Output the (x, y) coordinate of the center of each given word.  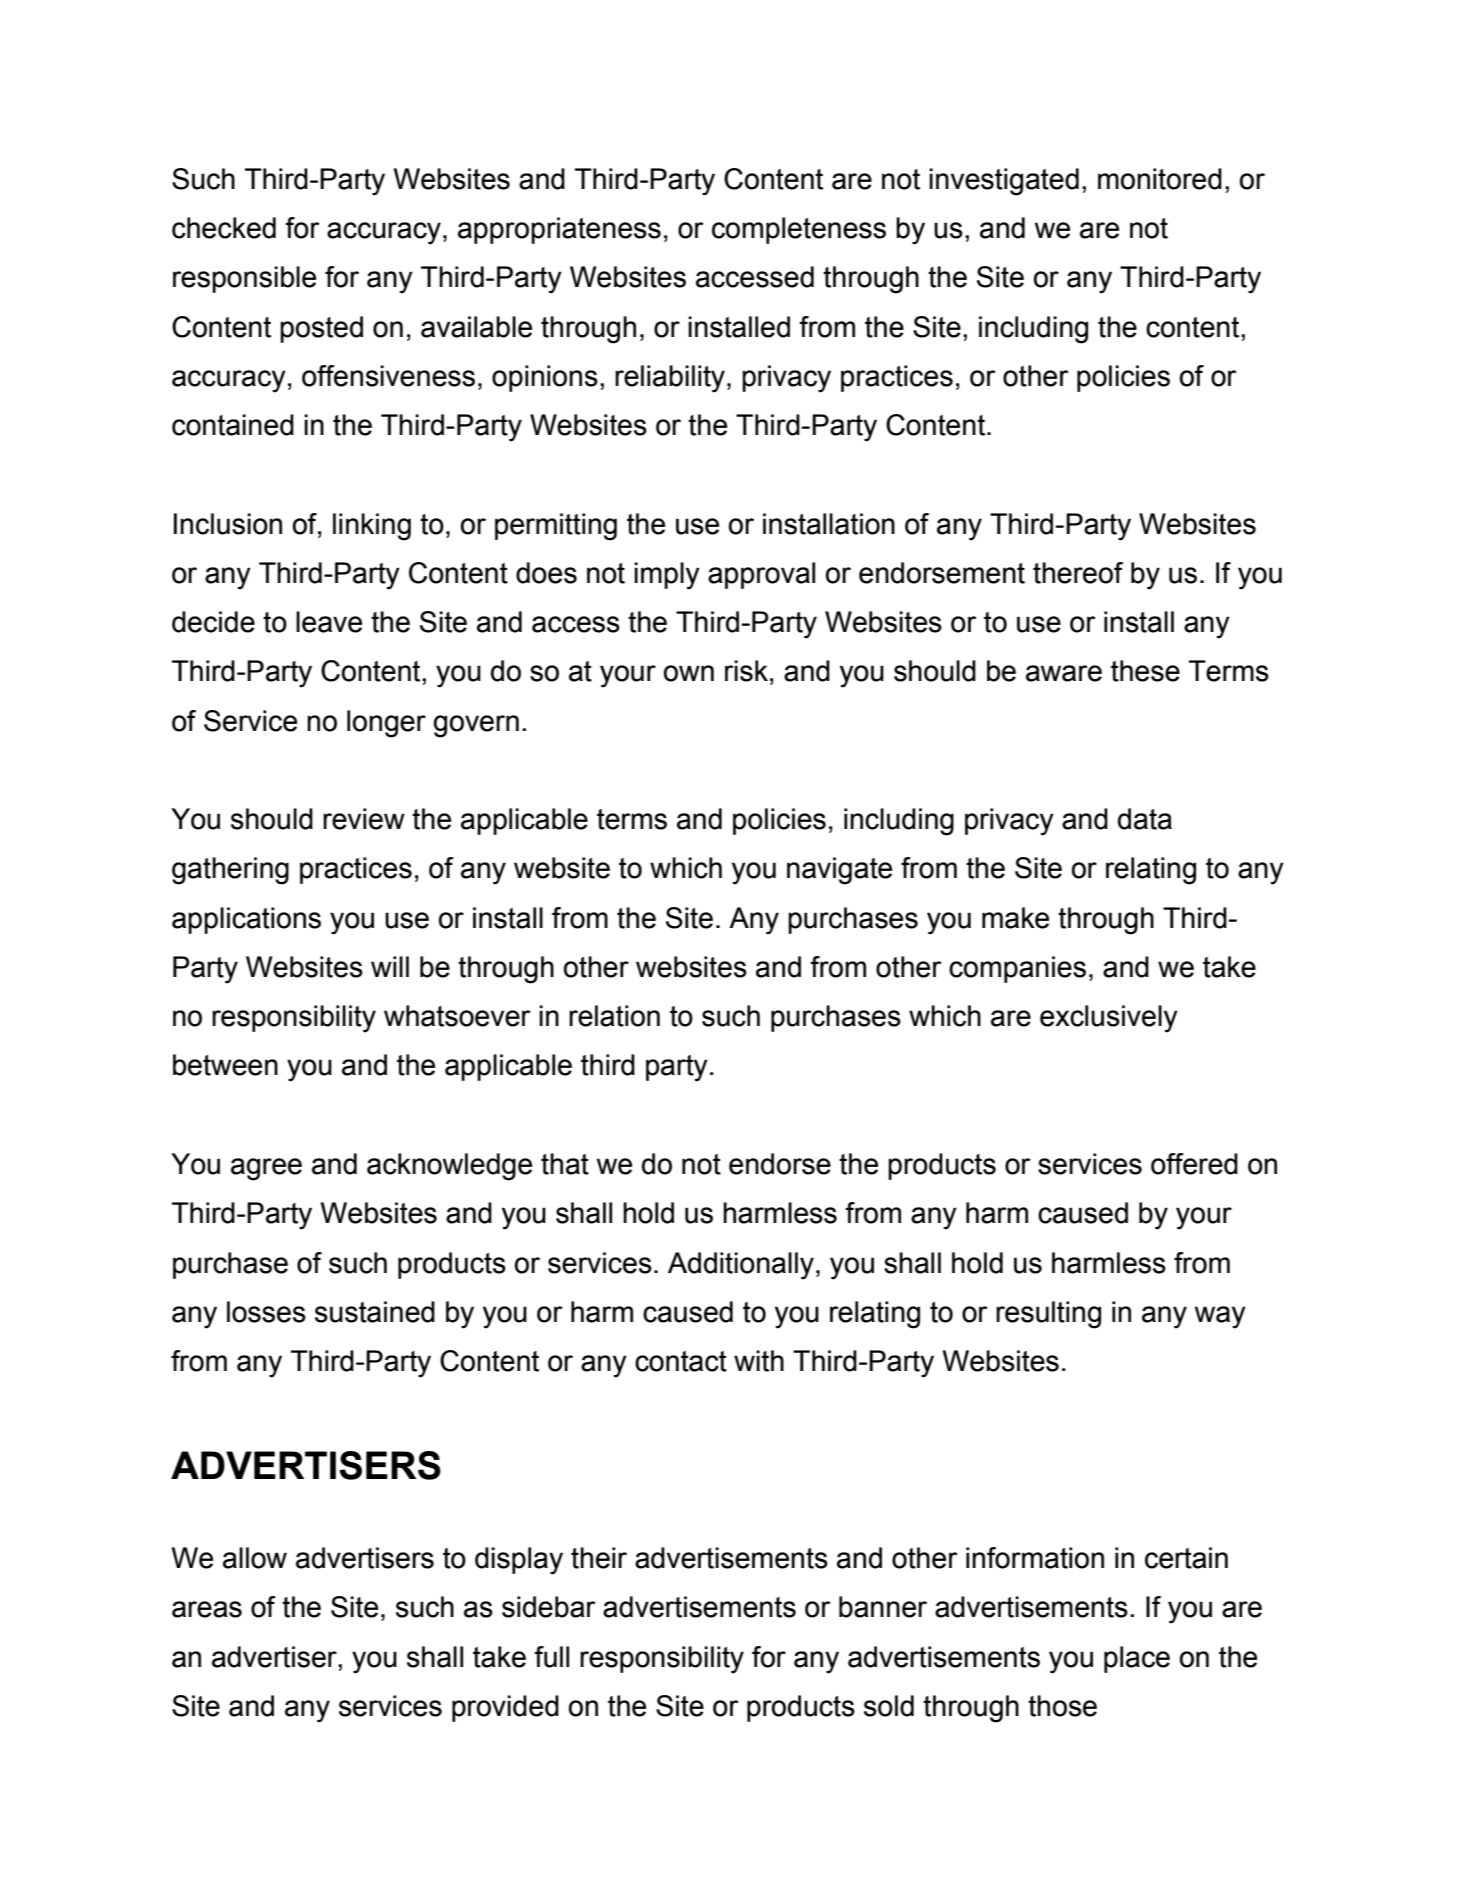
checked (224, 228)
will (390, 966)
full (551, 1657)
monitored (1160, 179)
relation (614, 1016)
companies (1017, 969)
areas (207, 1609)
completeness (799, 230)
